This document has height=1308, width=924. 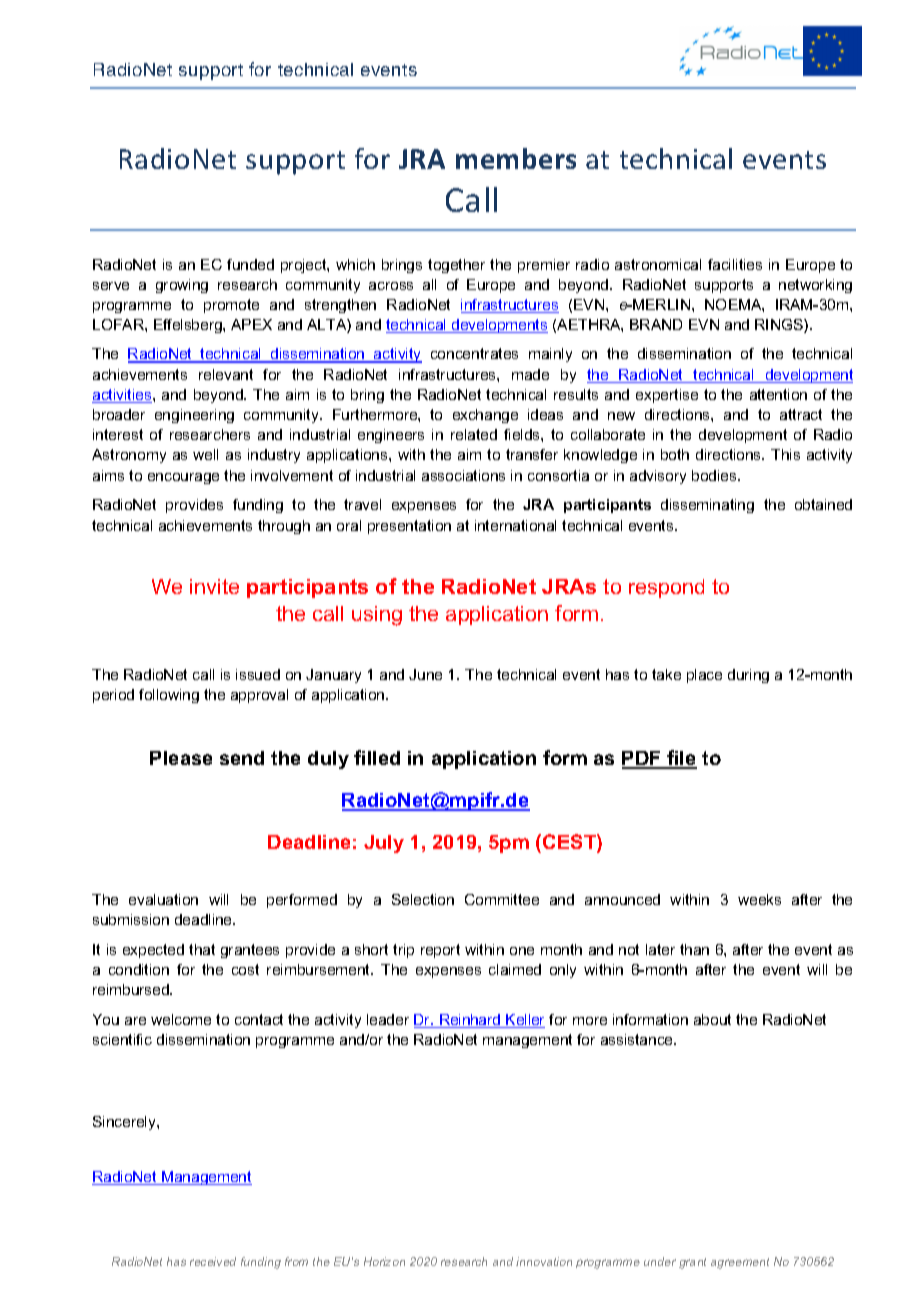 I want to click on June, so click(x=425, y=674).
